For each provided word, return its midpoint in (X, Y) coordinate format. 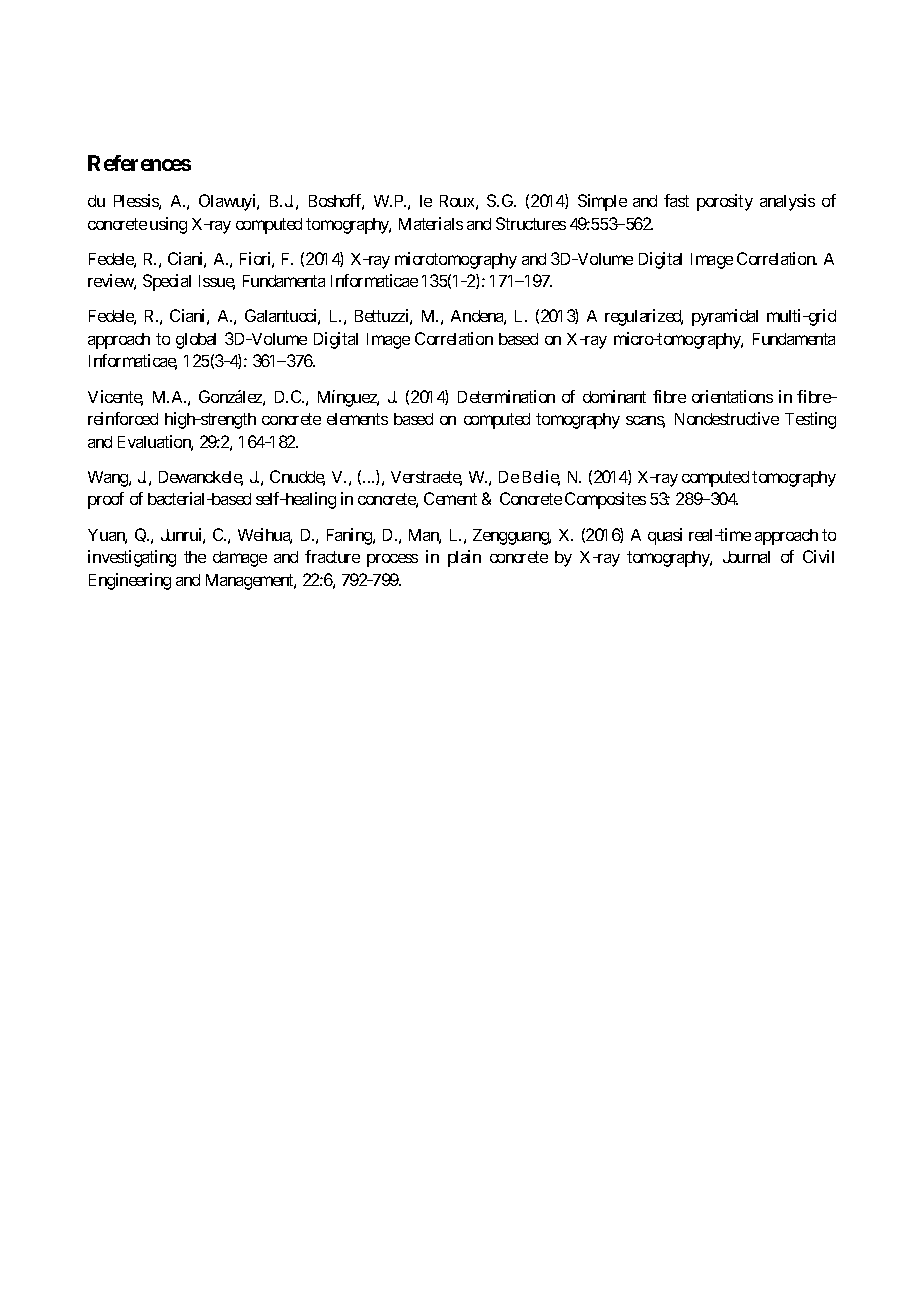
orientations (732, 396)
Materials (431, 223)
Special (167, 282)
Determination (506, 396)
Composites (605, 500)
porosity (725, 202)
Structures (531, 223)
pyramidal (725, 317)
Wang (109, 479)
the (195, 557)
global (196, 341)
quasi (665, 536)
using (168, 225)
